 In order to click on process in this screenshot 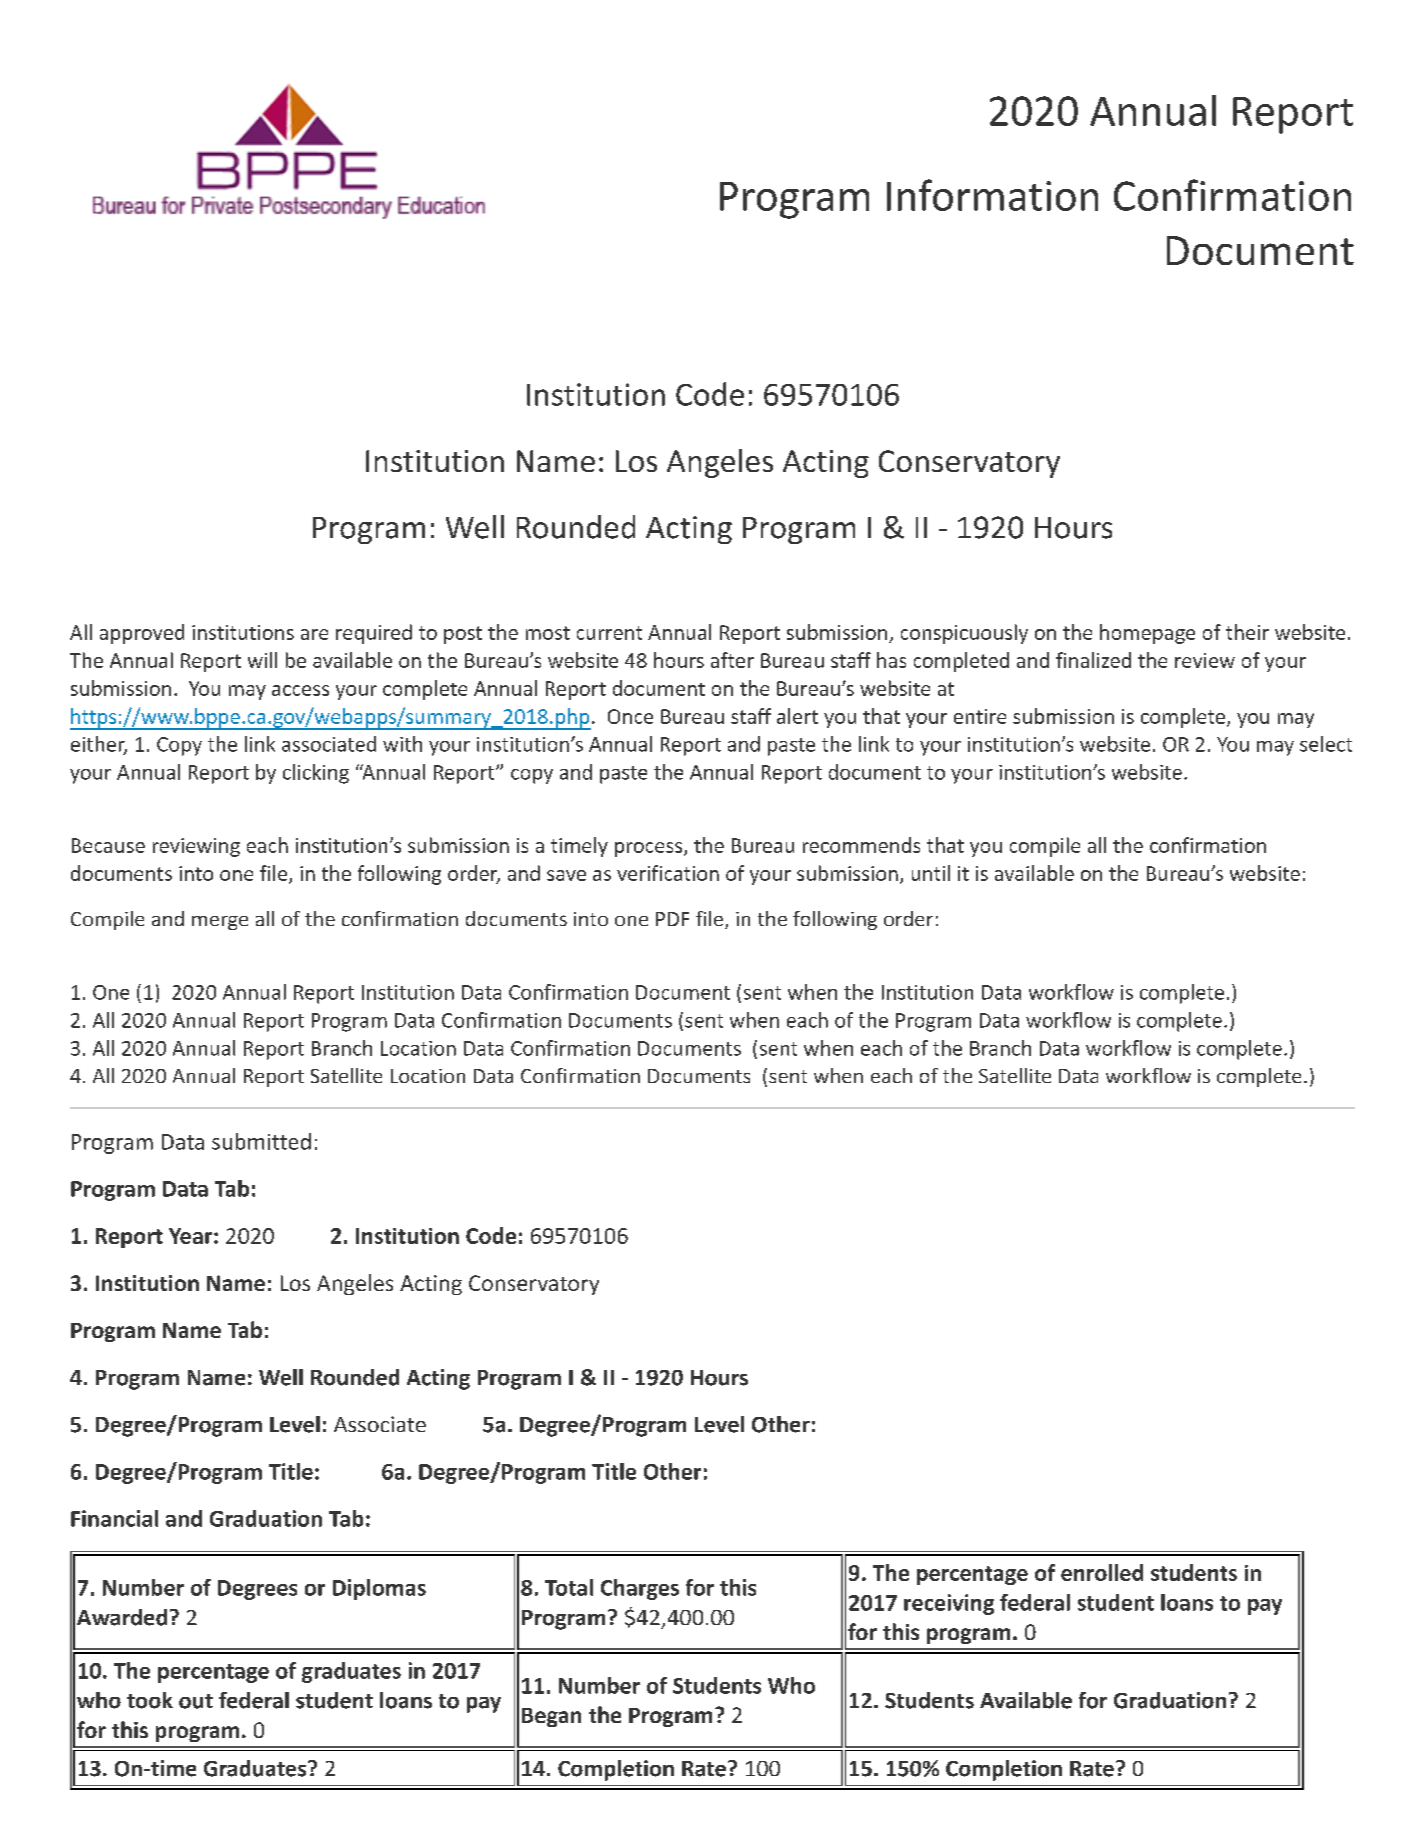, I will do `click(650, 849)`.
